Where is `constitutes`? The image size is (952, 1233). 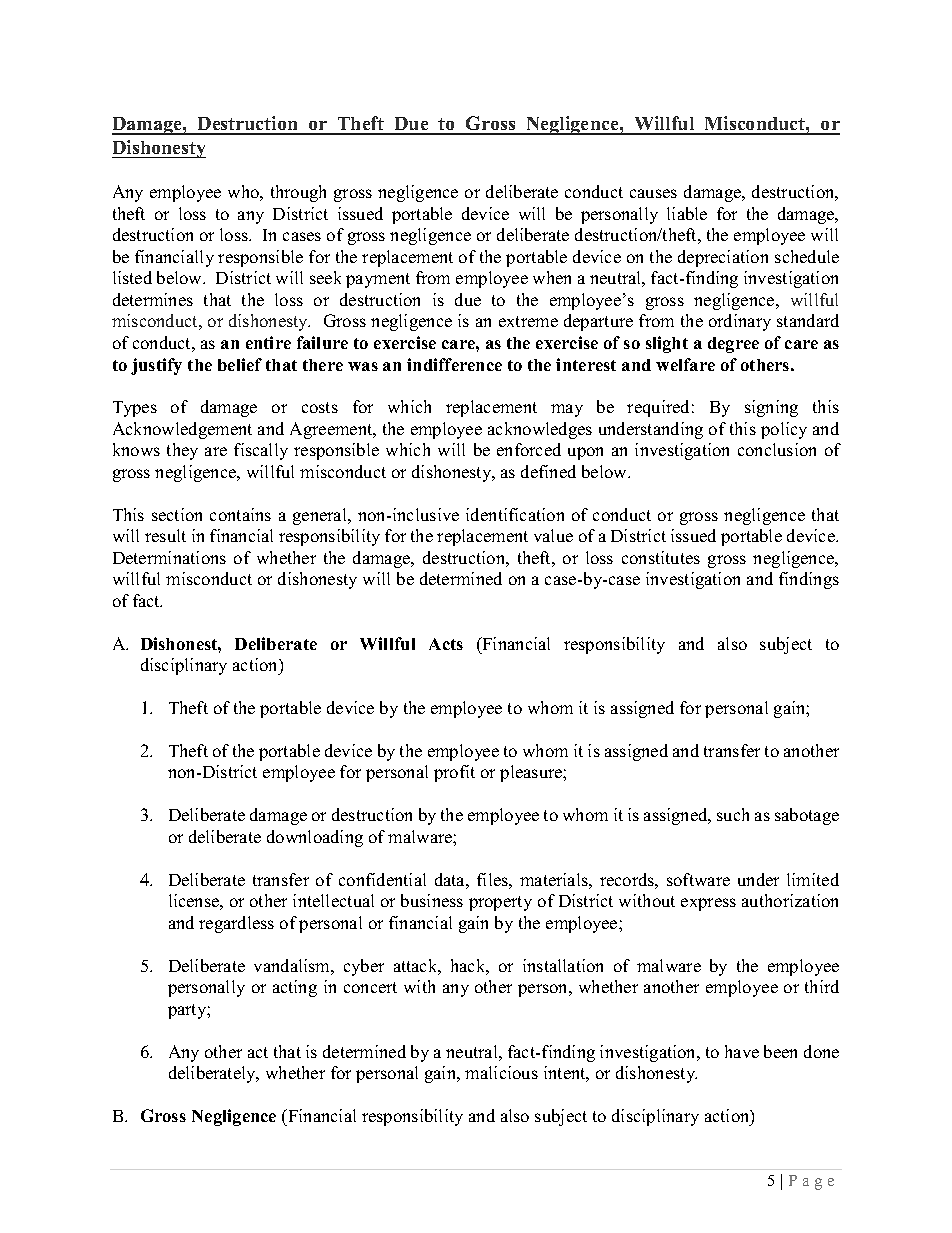
constitutes is located at coordinates (661, 557).
